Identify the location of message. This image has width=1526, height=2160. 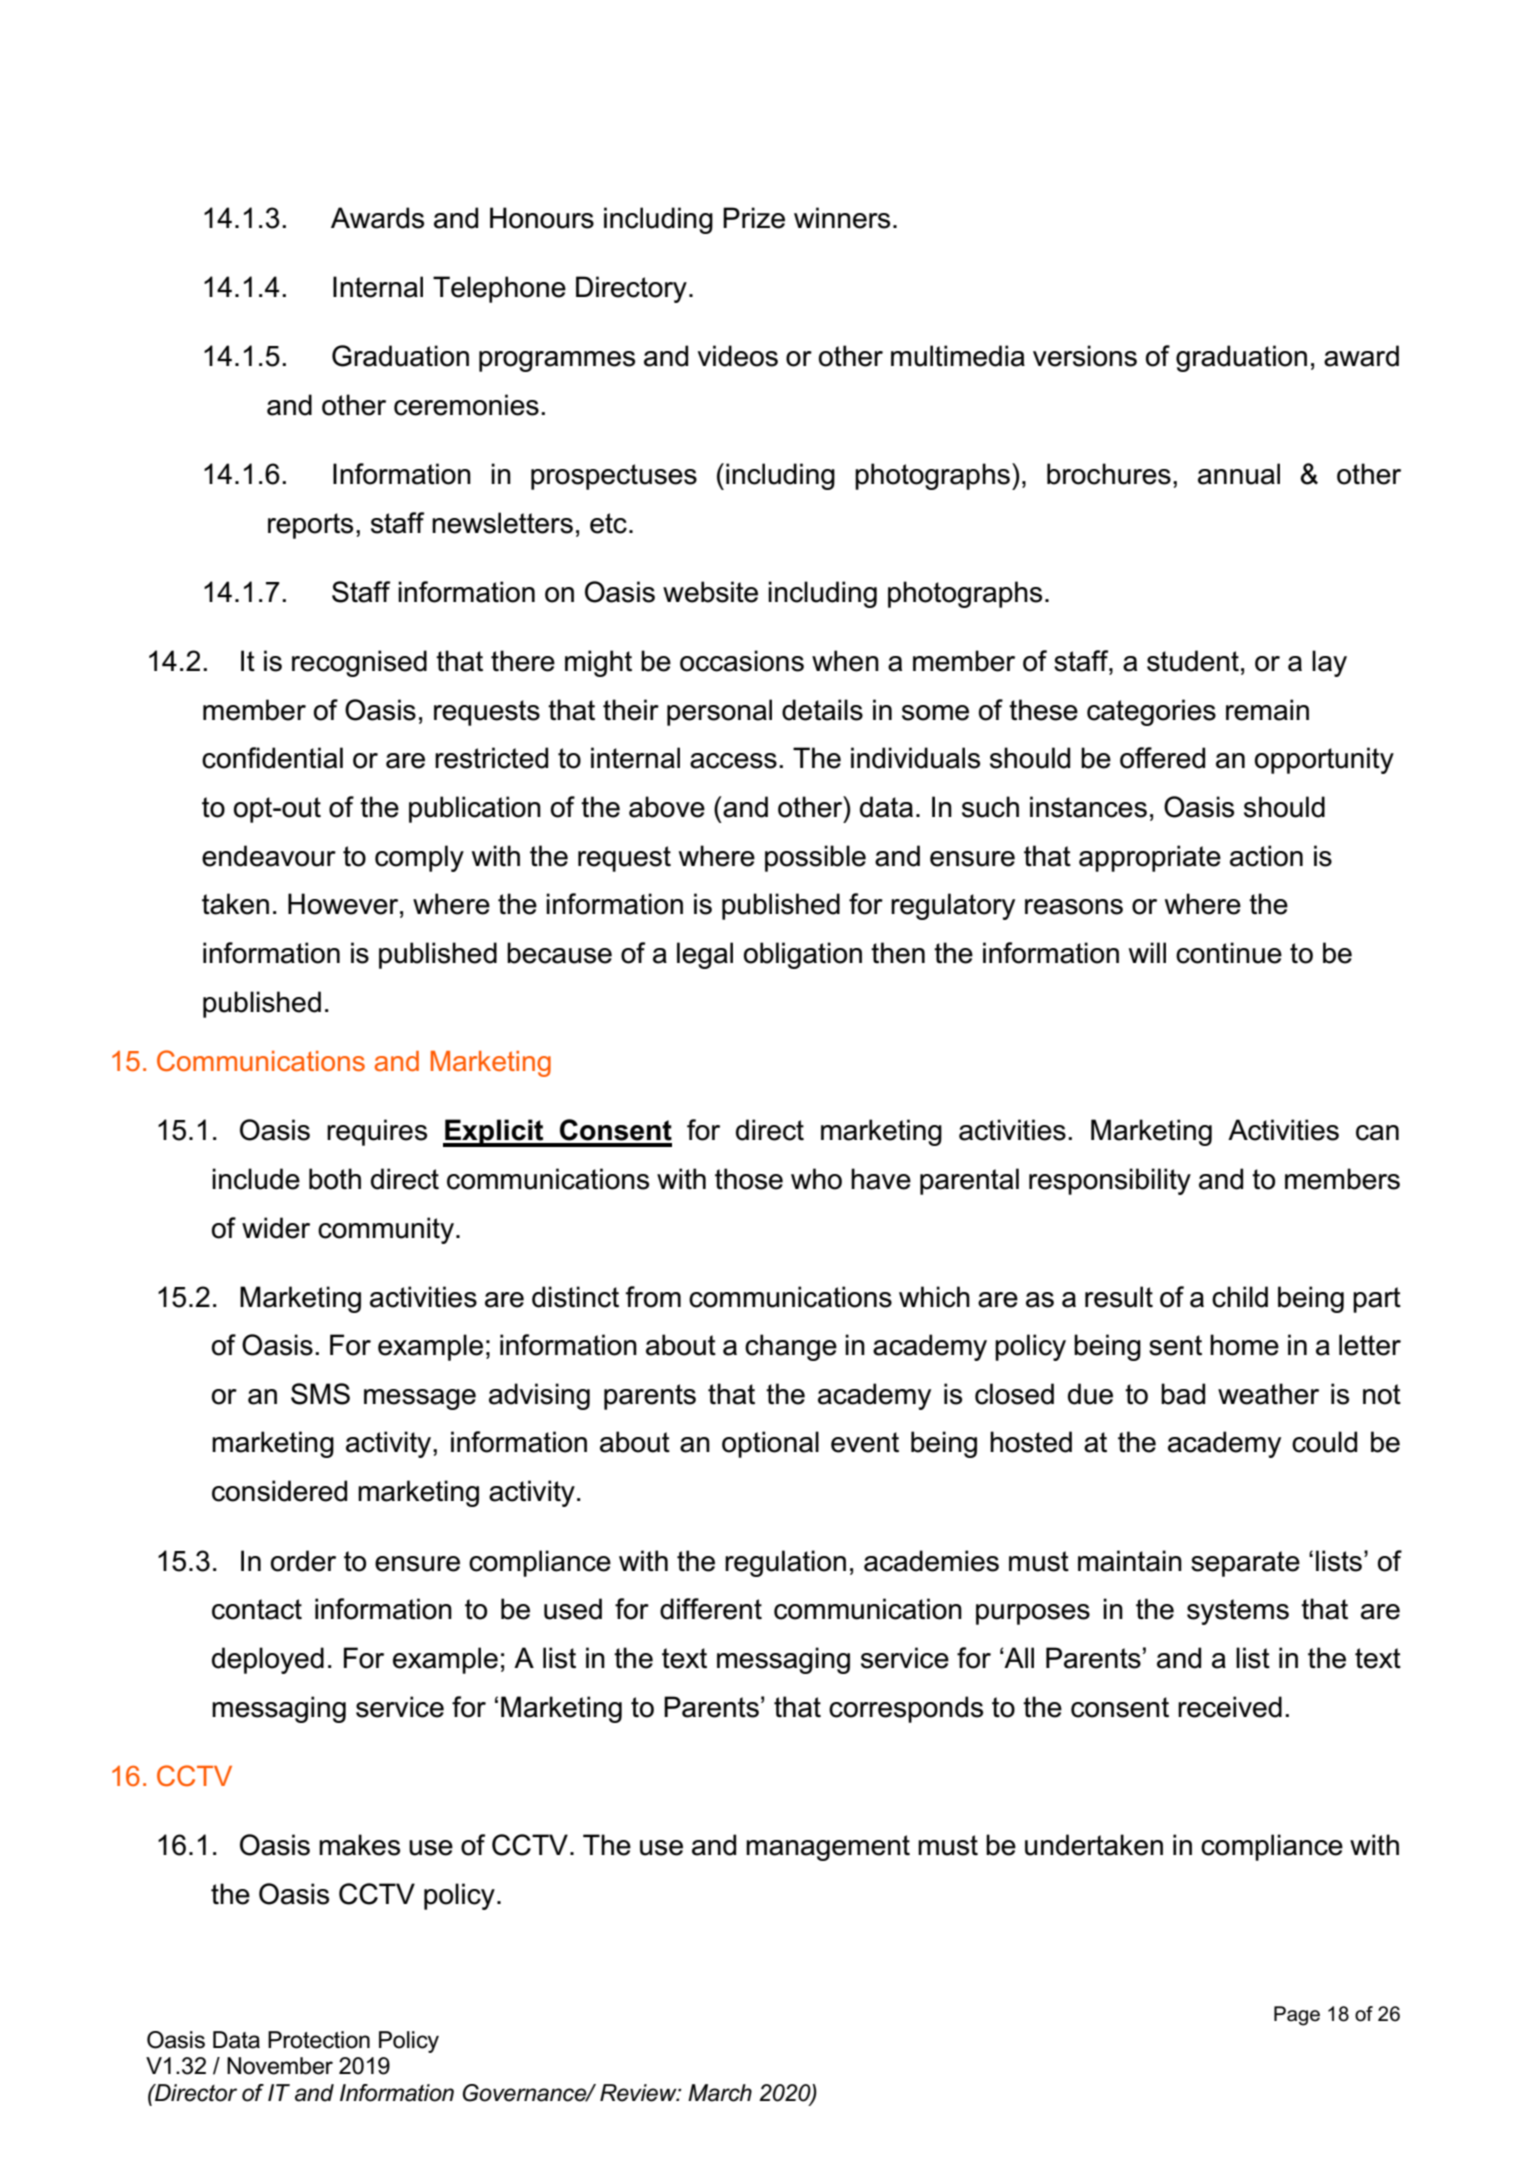
(420, 1399).
